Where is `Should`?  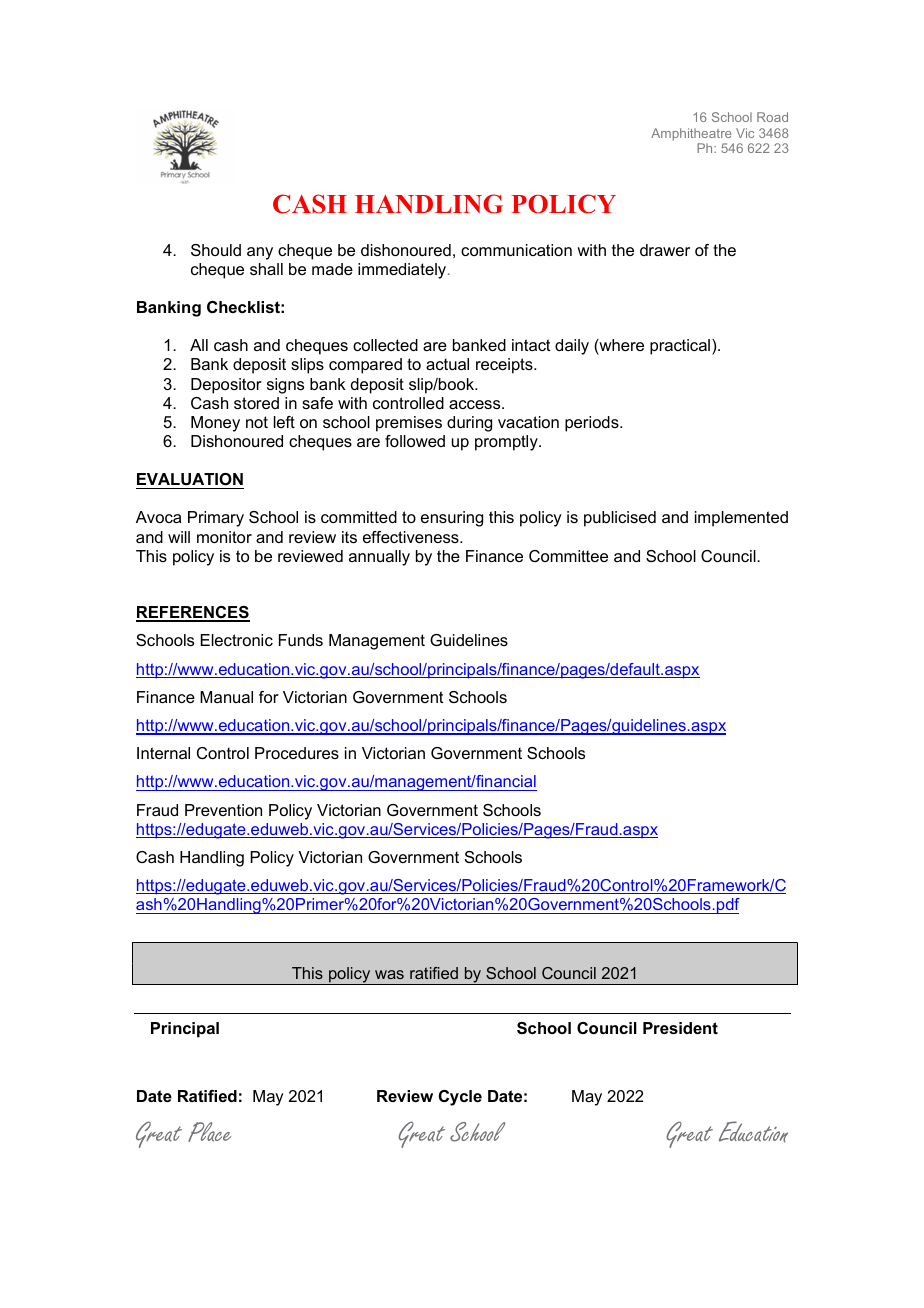 Should is located at coordinates (216, 250).
